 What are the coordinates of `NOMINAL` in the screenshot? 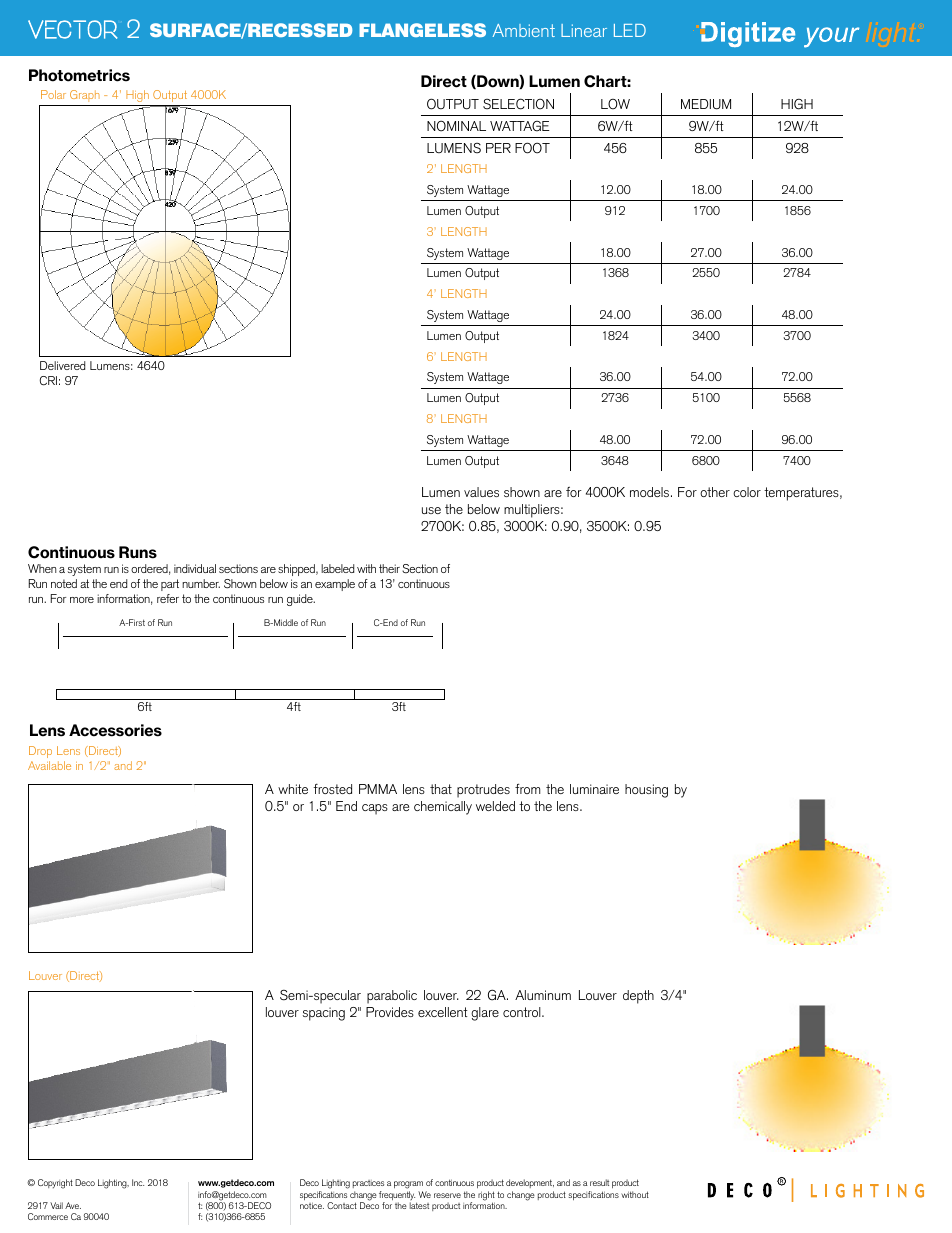 It's located at (456, 126).
